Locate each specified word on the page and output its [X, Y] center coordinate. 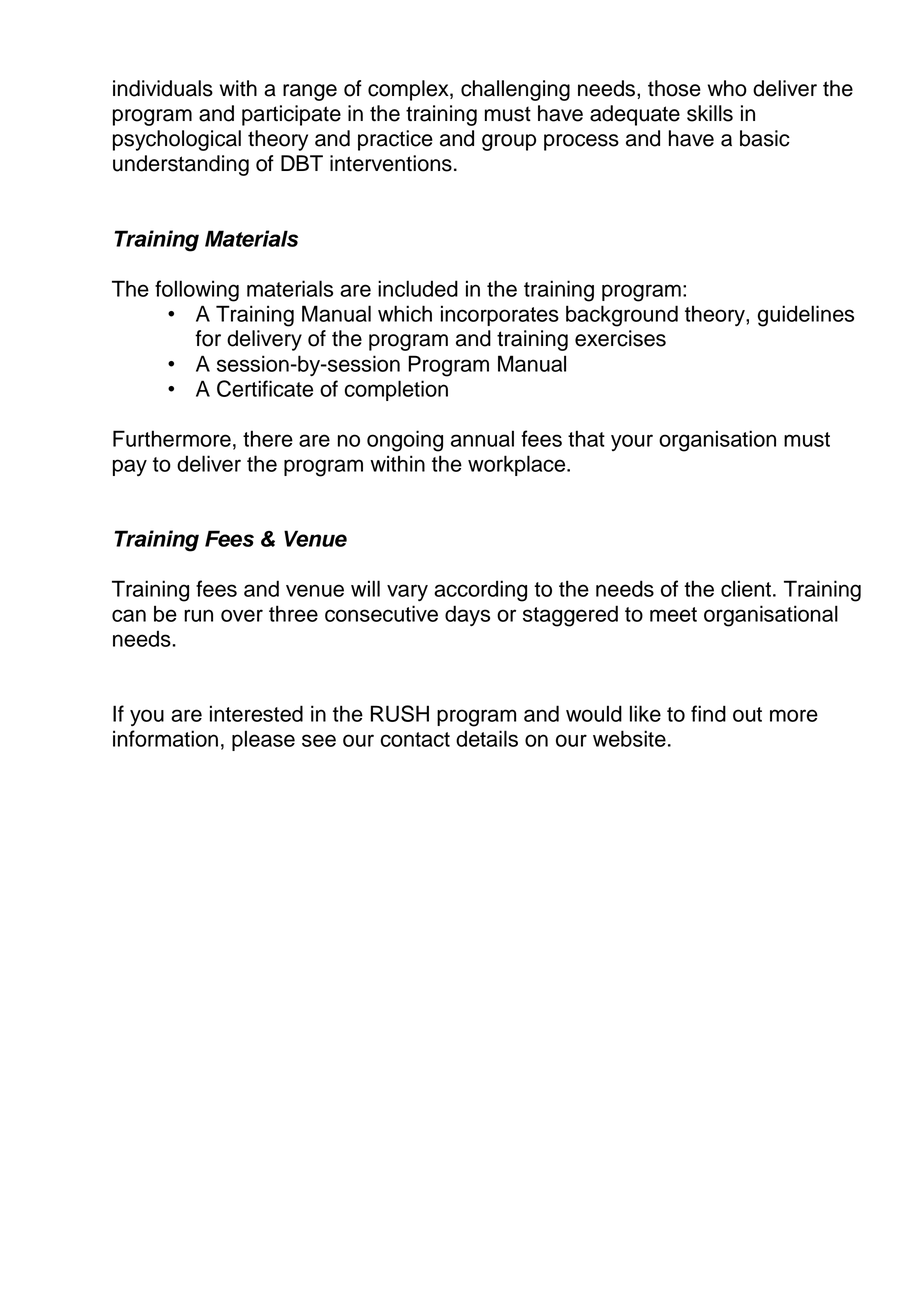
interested [256, 713]
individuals [163, 88]
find [708, 713]
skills [710, 113]
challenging [515, 90]
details [487, 738]
